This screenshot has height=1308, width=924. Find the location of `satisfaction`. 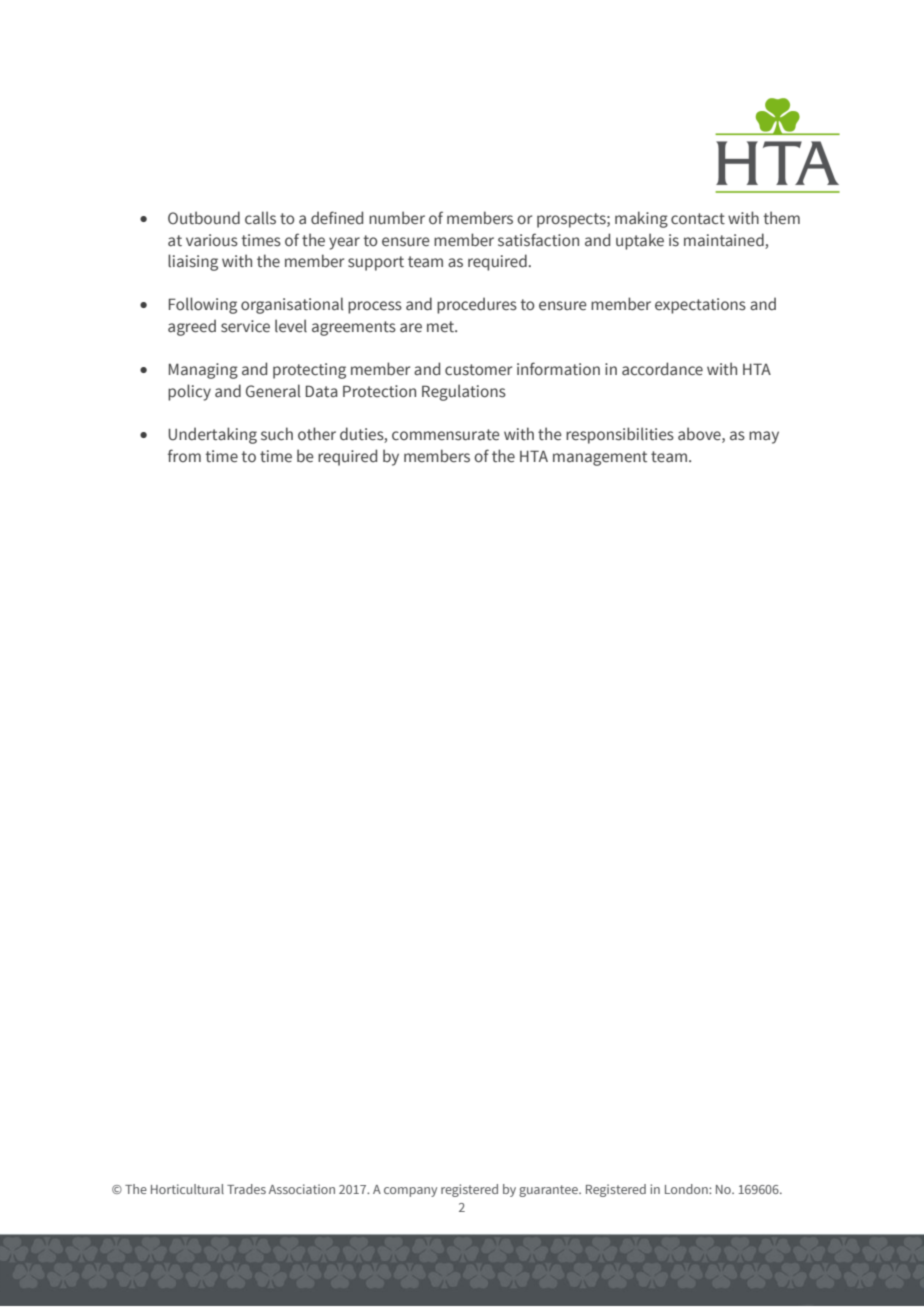

satisfaction is located at coordinates (538, 240).
